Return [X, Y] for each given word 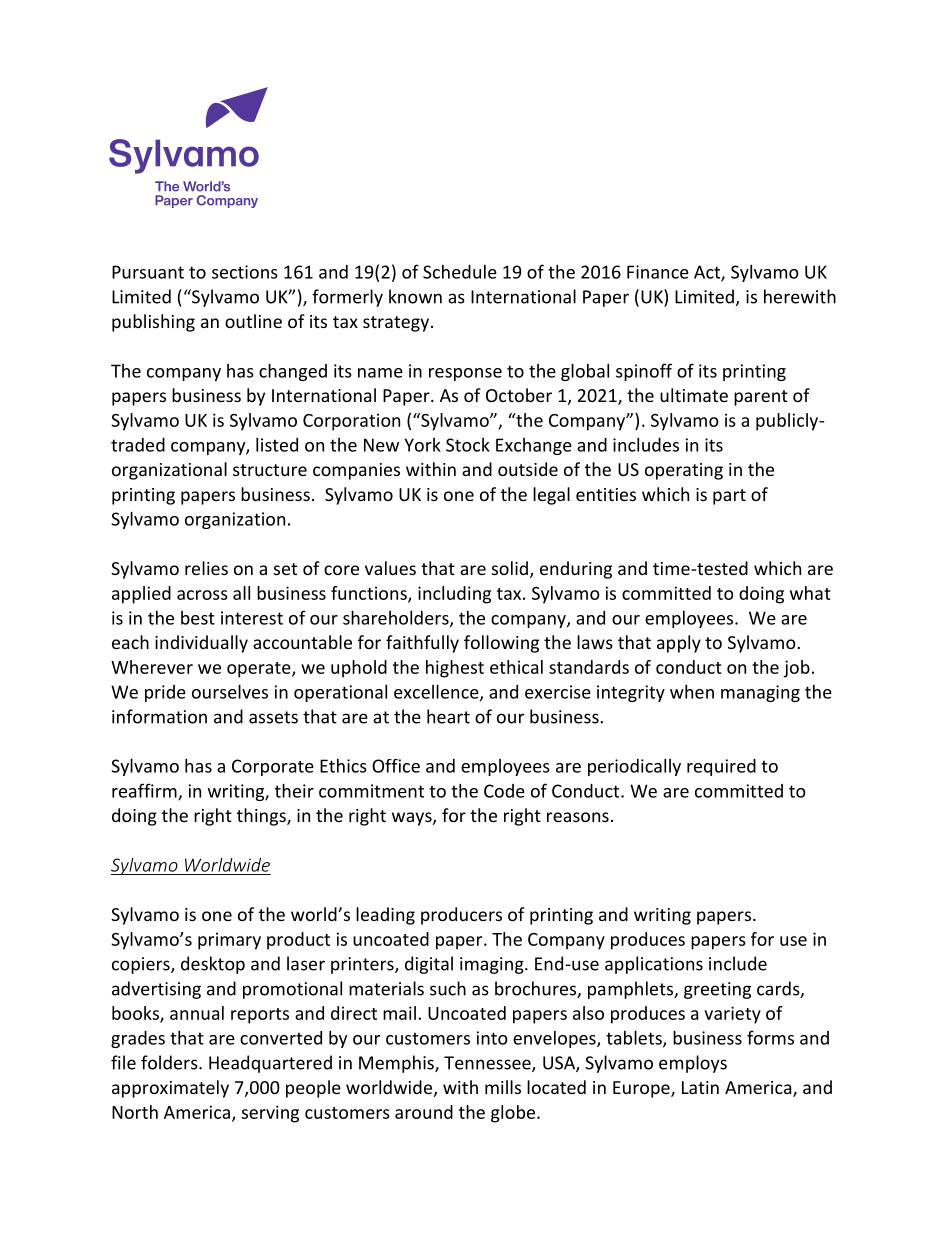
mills [503, 1087]
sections [245, 272]
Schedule [460, 272]
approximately [170, 1089]
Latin [700, 1087]
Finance [658, 272]
